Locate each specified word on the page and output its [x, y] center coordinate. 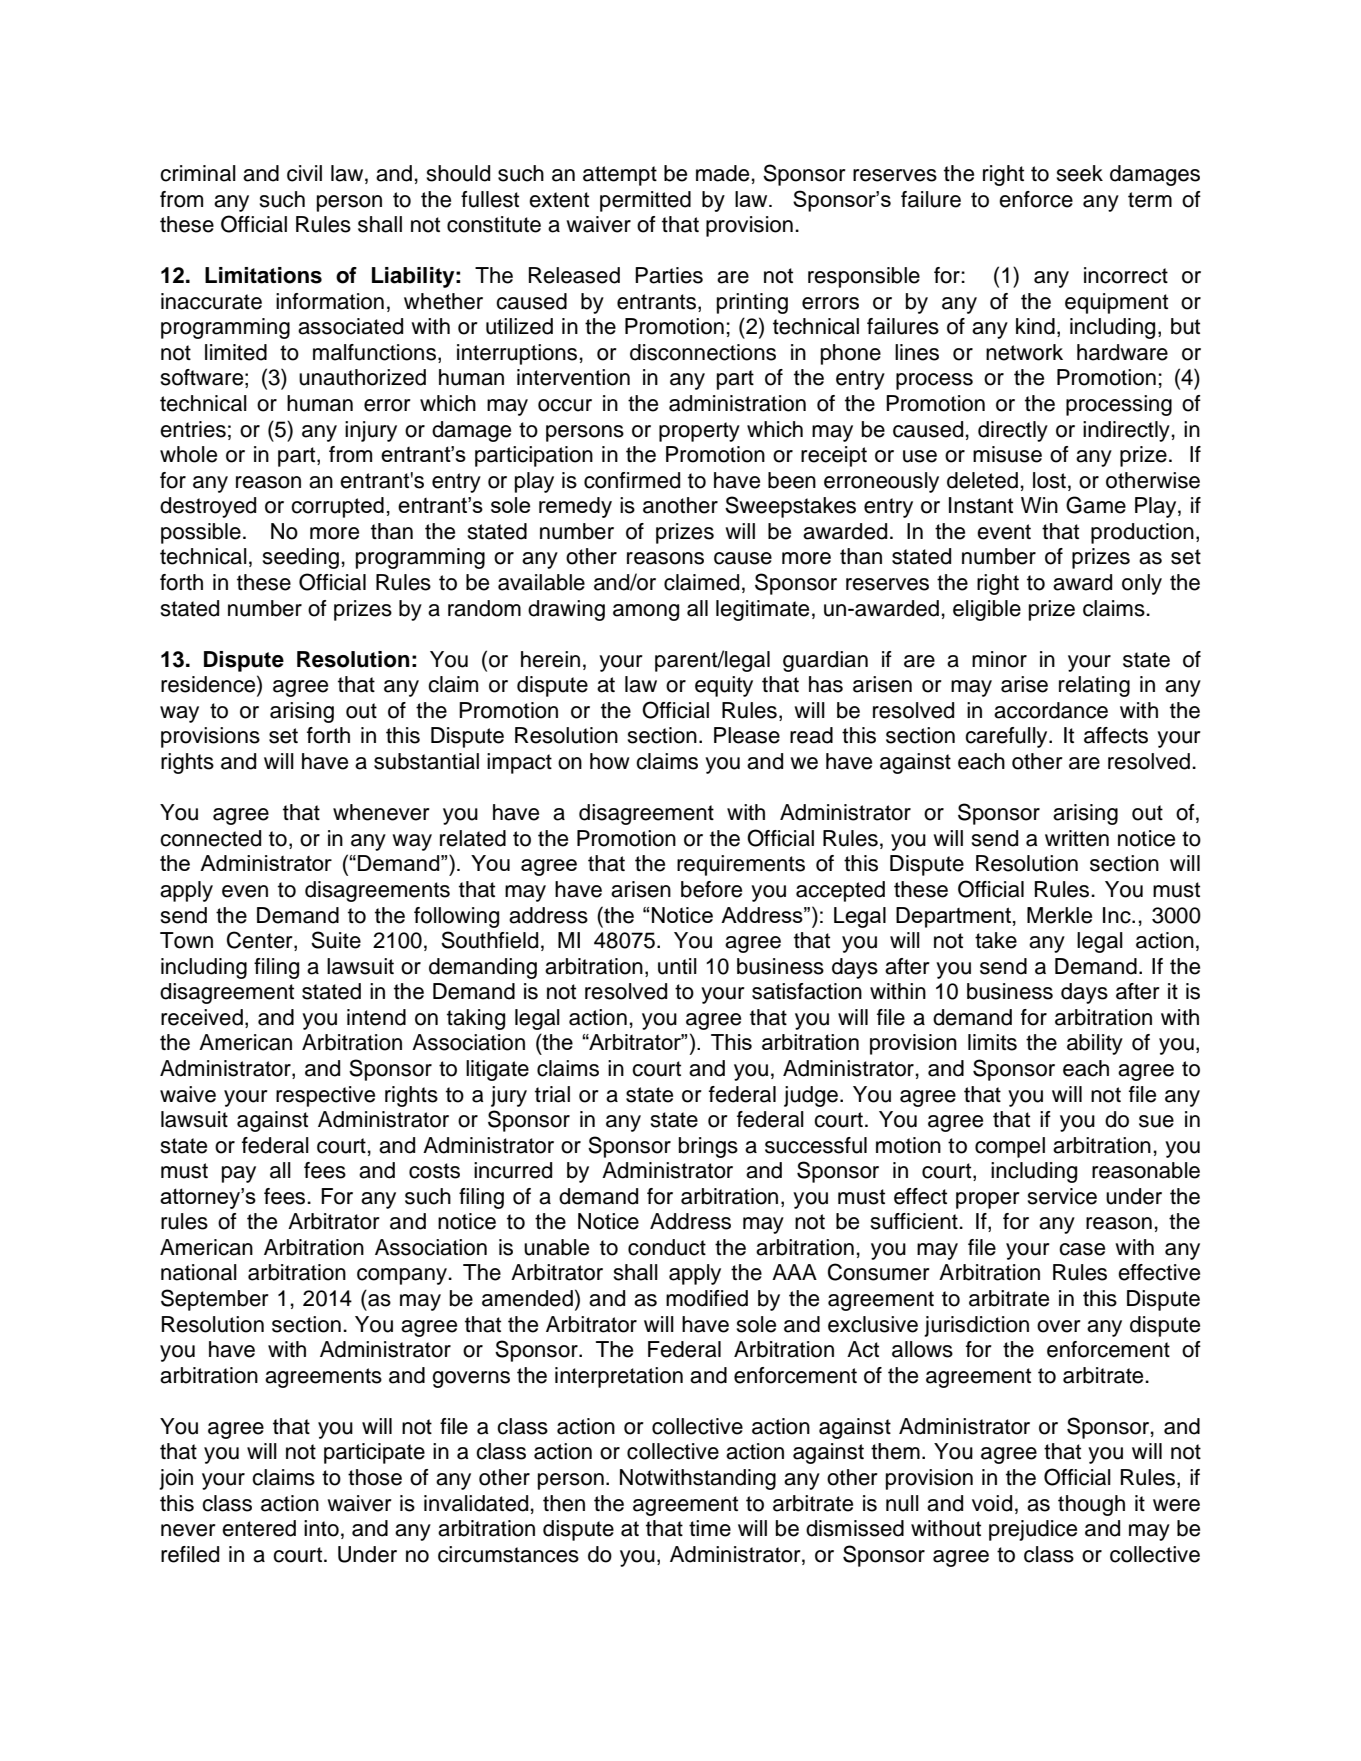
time [710, 1528]
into [321, 1528]
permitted [645, 201]
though [1091, 1505]
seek [1079, 173]
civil [304, 173]
